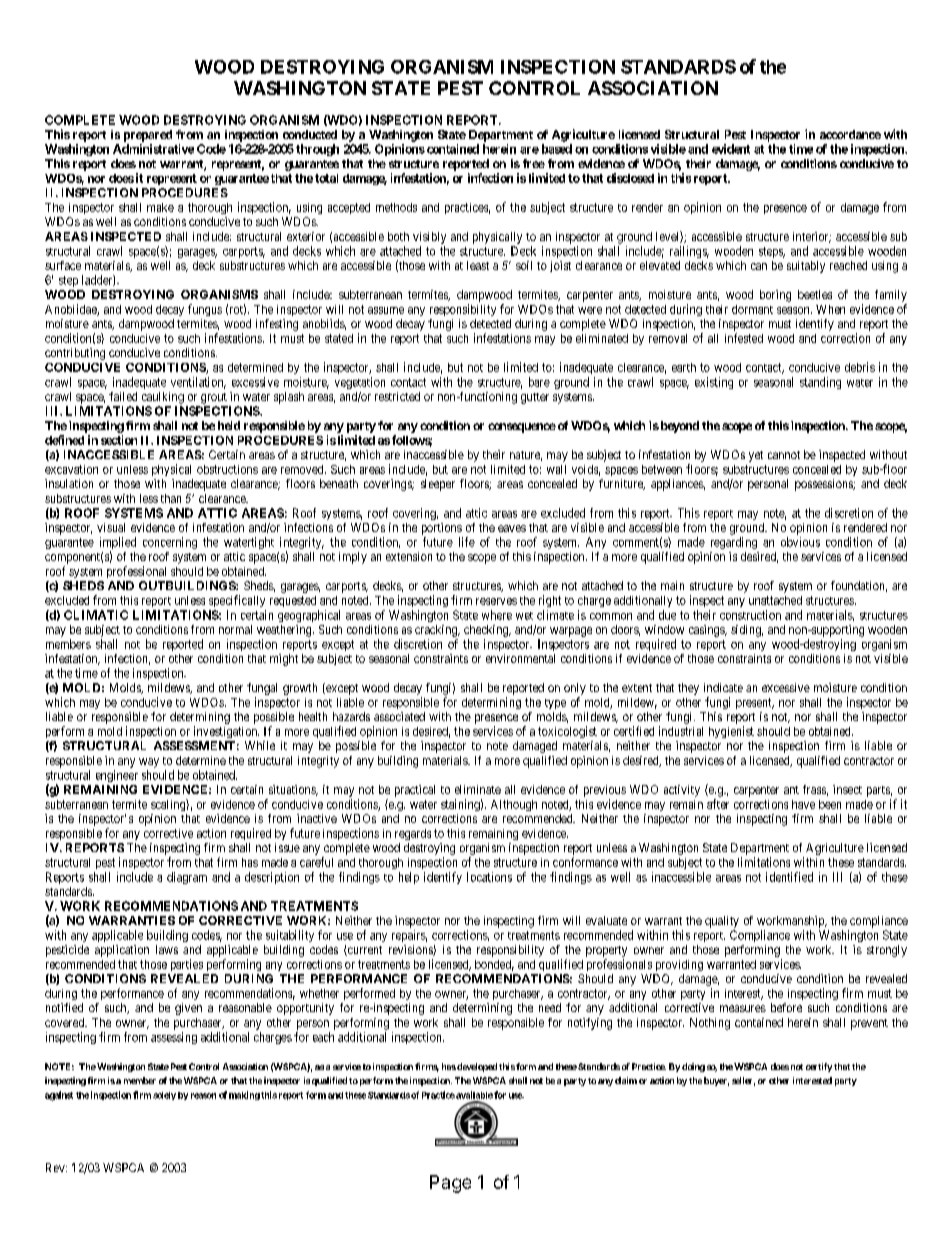  I want to click on construction, so click(750, 615).
